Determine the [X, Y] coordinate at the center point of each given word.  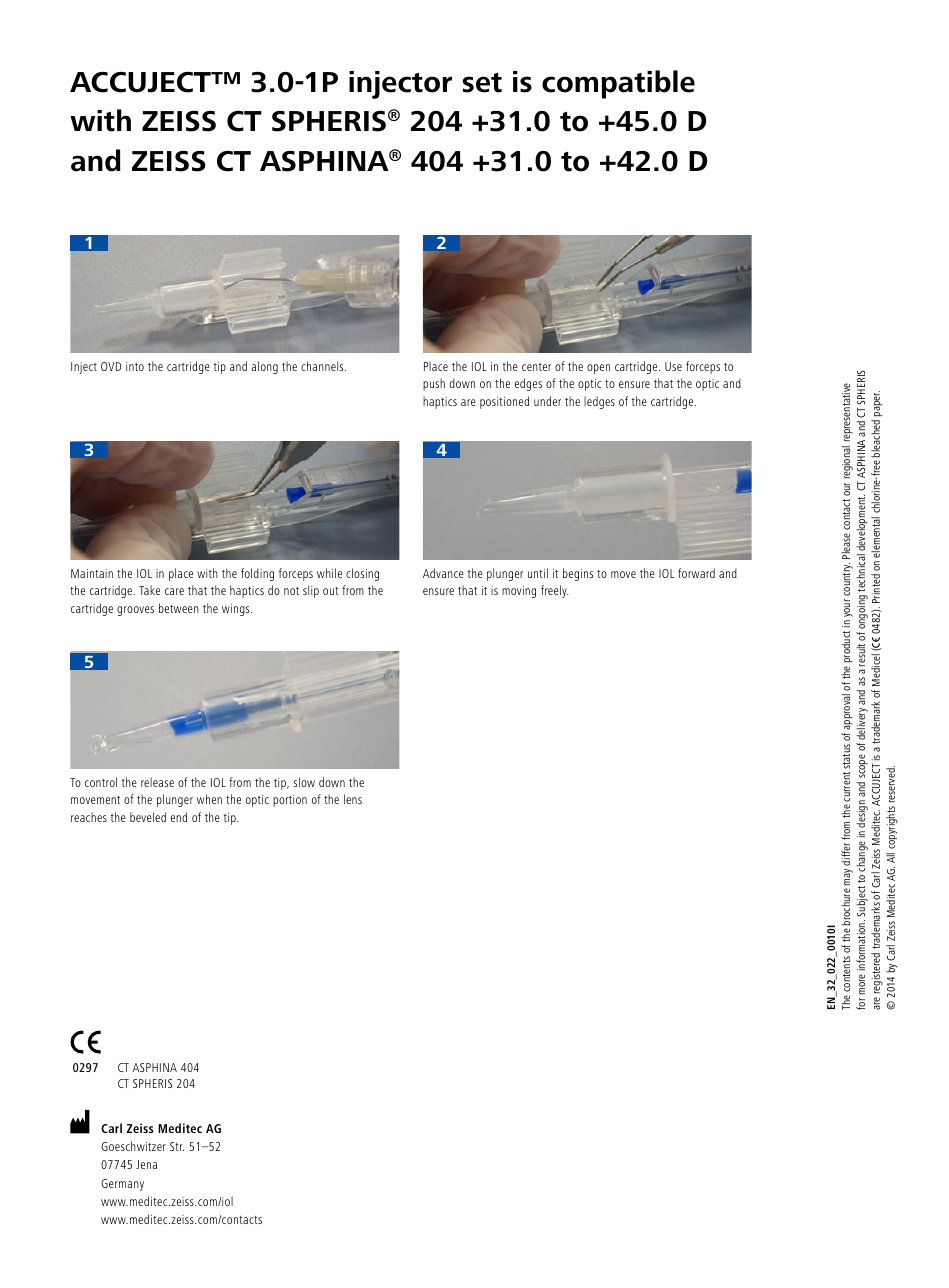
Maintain [92, 573]
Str [177, 1146]
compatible [618, 84]
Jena [146, 1164]
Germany [122, 1185]
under [547, 401]
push [434, 384]
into [135, 366]
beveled [148, 817]
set [482, 83]
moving [519, 592]
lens [353, 799]
